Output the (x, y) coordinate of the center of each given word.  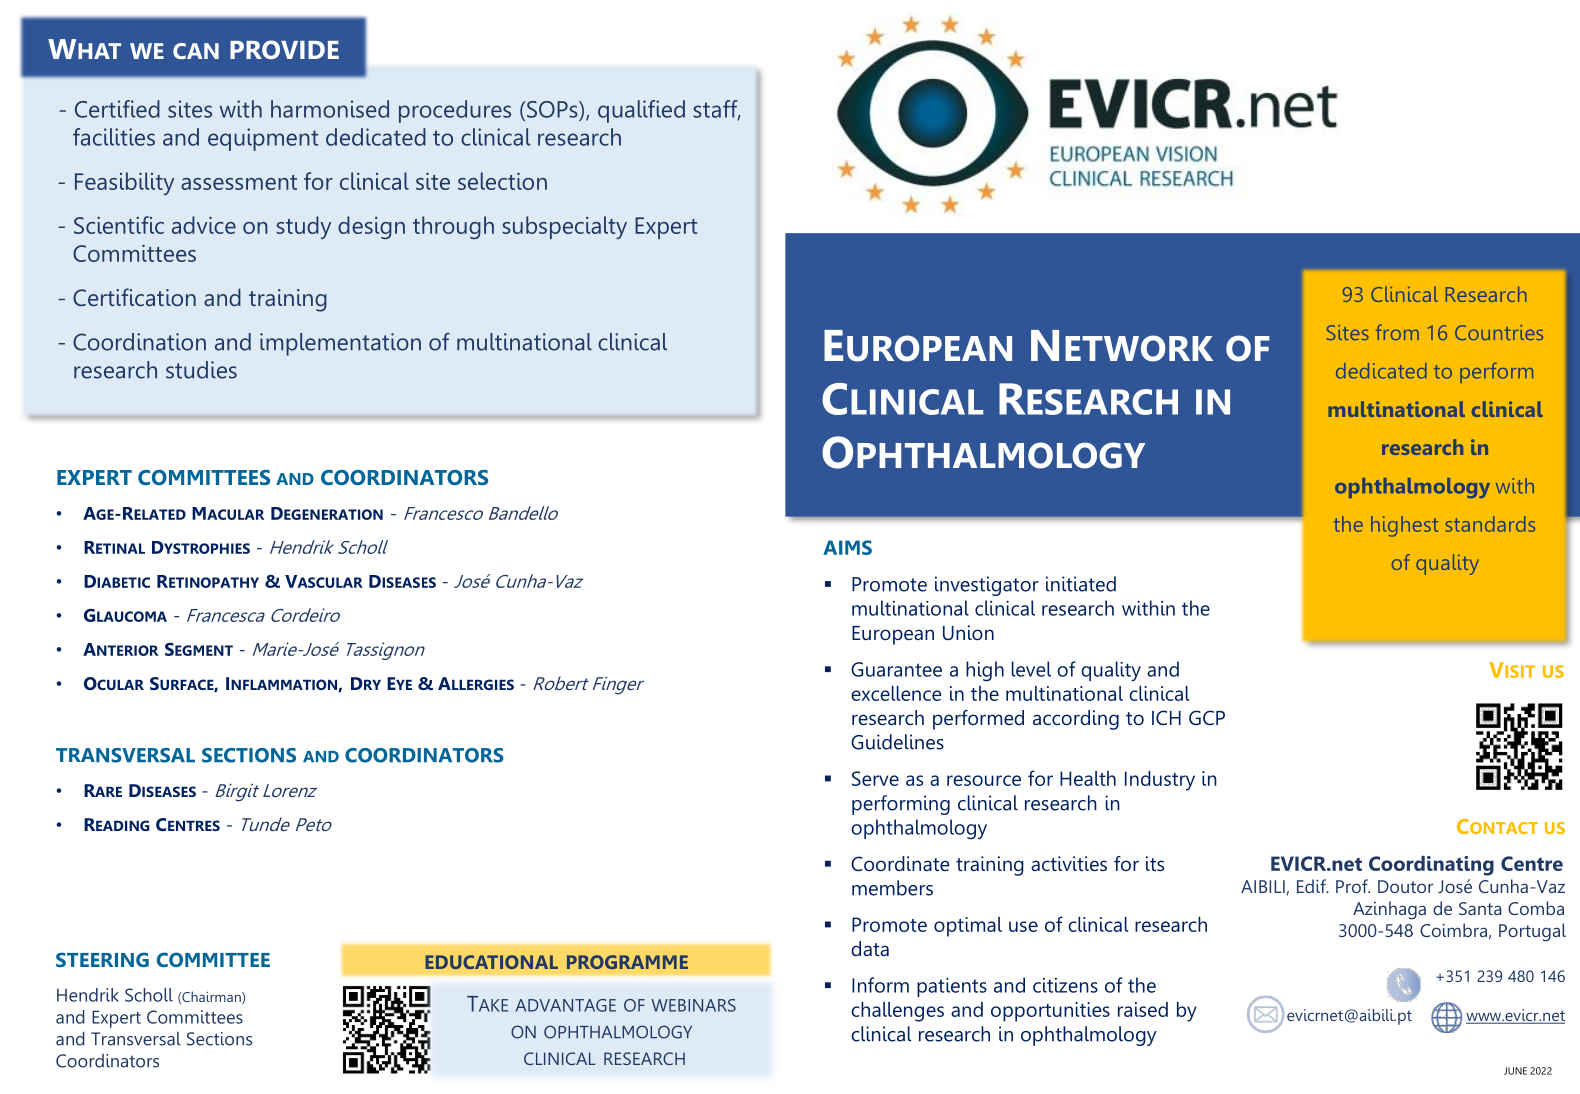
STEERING (102, 959)
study (303, 227)
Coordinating (1431, 866)
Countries (1499, 332)
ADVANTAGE (566, 1005)
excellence (896, 693)
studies (201, 370)
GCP (1207, 717)
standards (1490, 524)
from (1397, 332)
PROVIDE (284, 49)
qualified (641, 111)
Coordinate (900, 863)
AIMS (847, 547)
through (453, 227)
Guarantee (896, 669)
